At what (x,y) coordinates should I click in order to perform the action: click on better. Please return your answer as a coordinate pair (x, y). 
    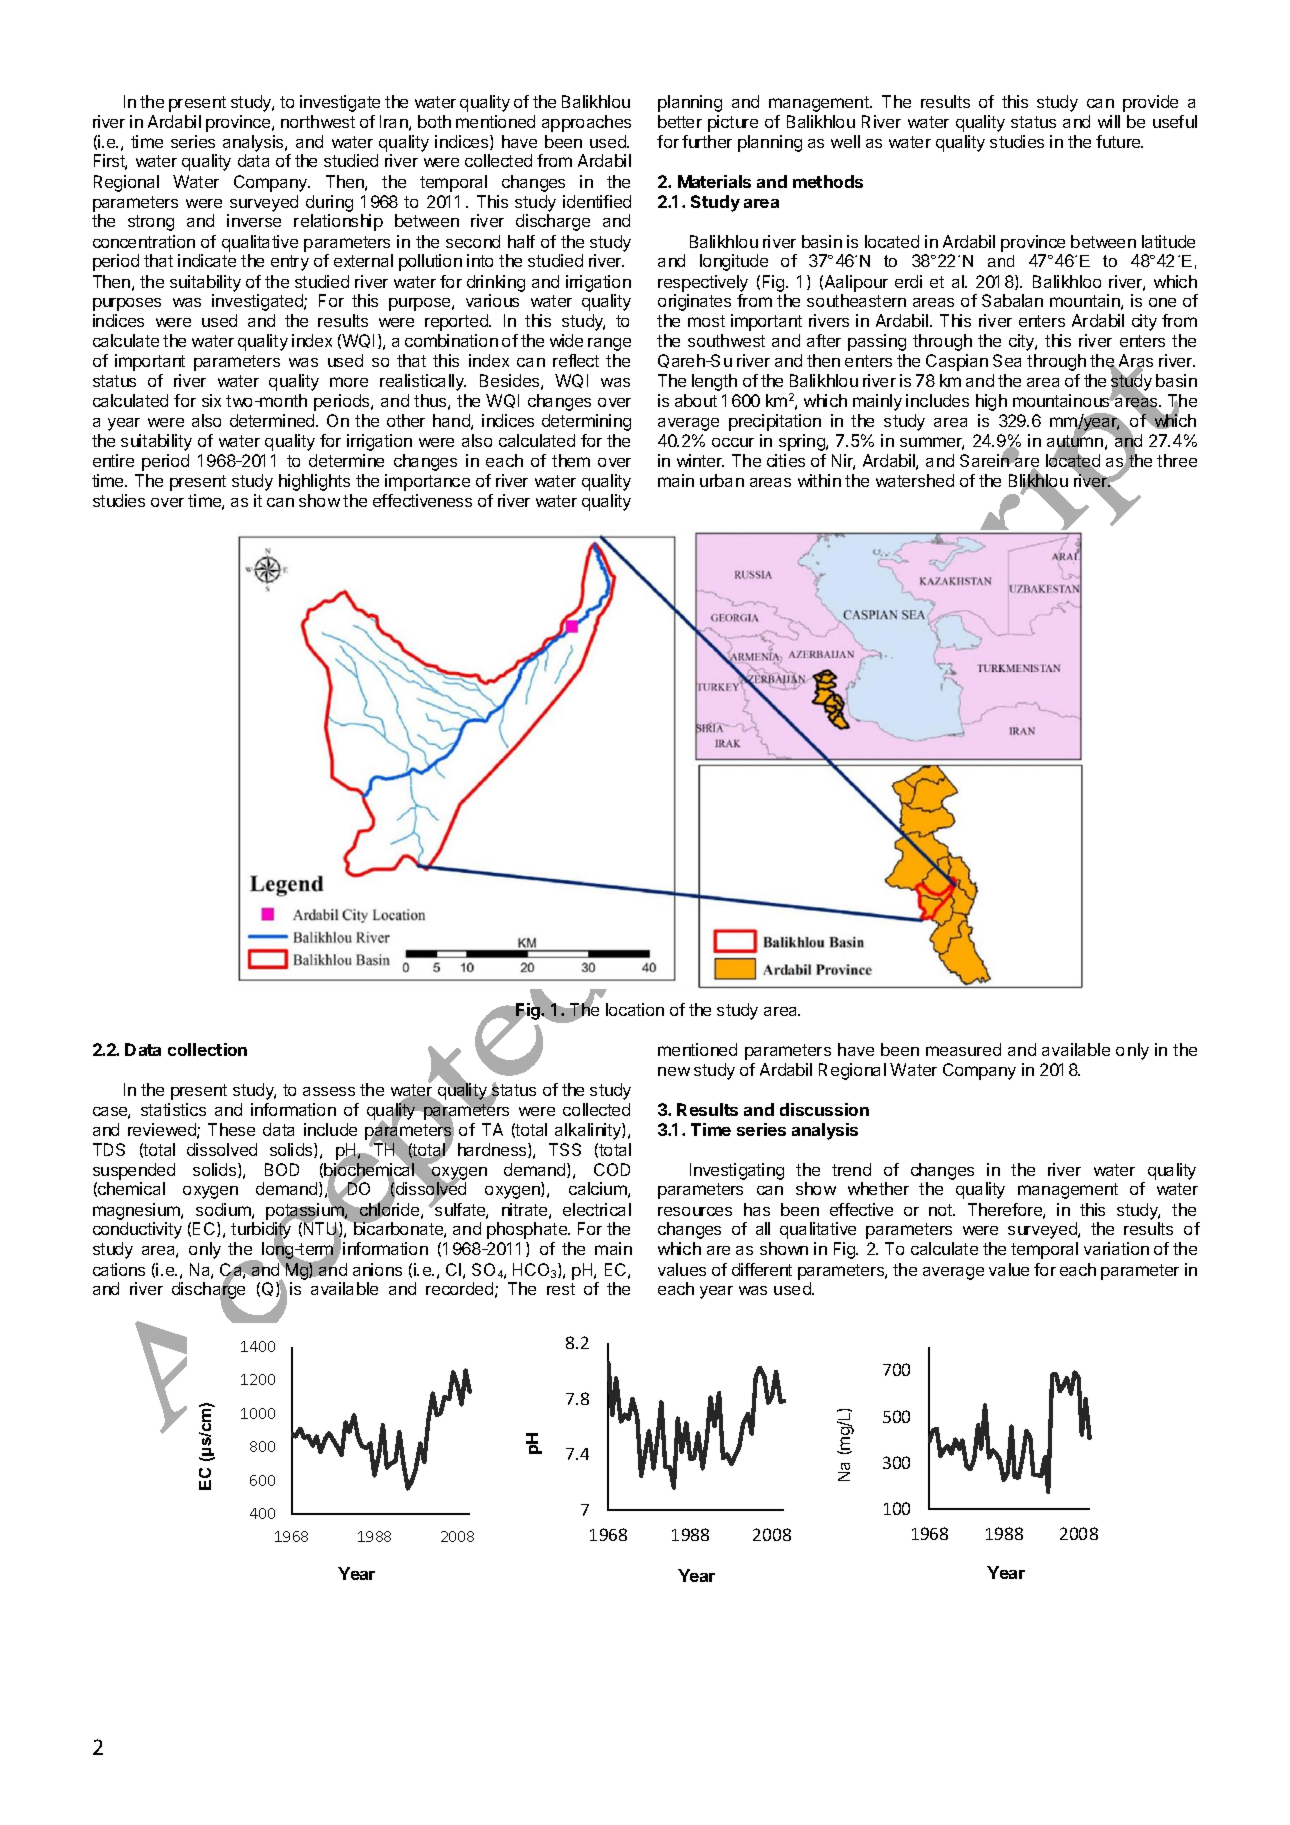
    Looking at the image, I should click on (680, 121).
